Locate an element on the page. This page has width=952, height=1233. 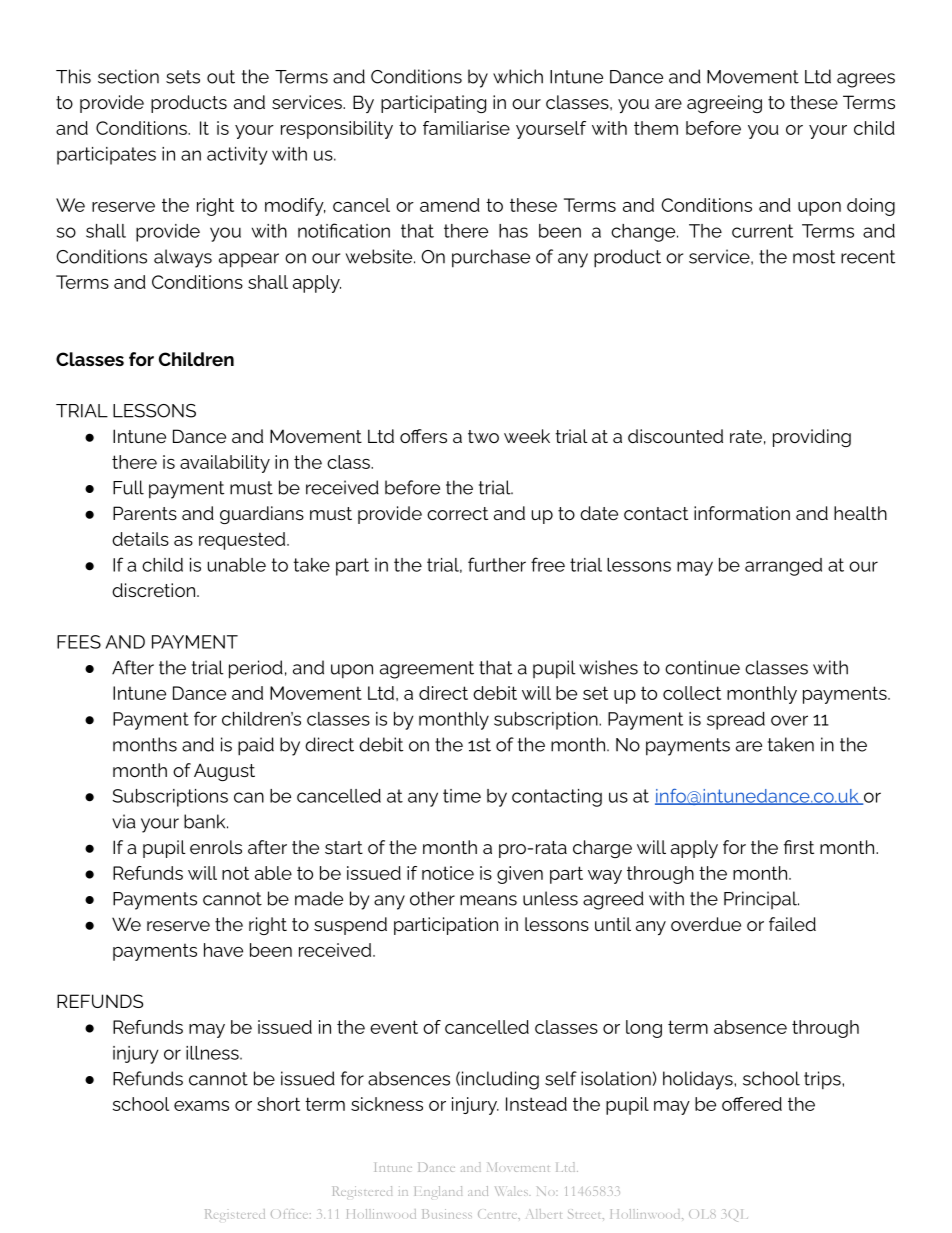
discretion is located at coordinates (155, 590).
